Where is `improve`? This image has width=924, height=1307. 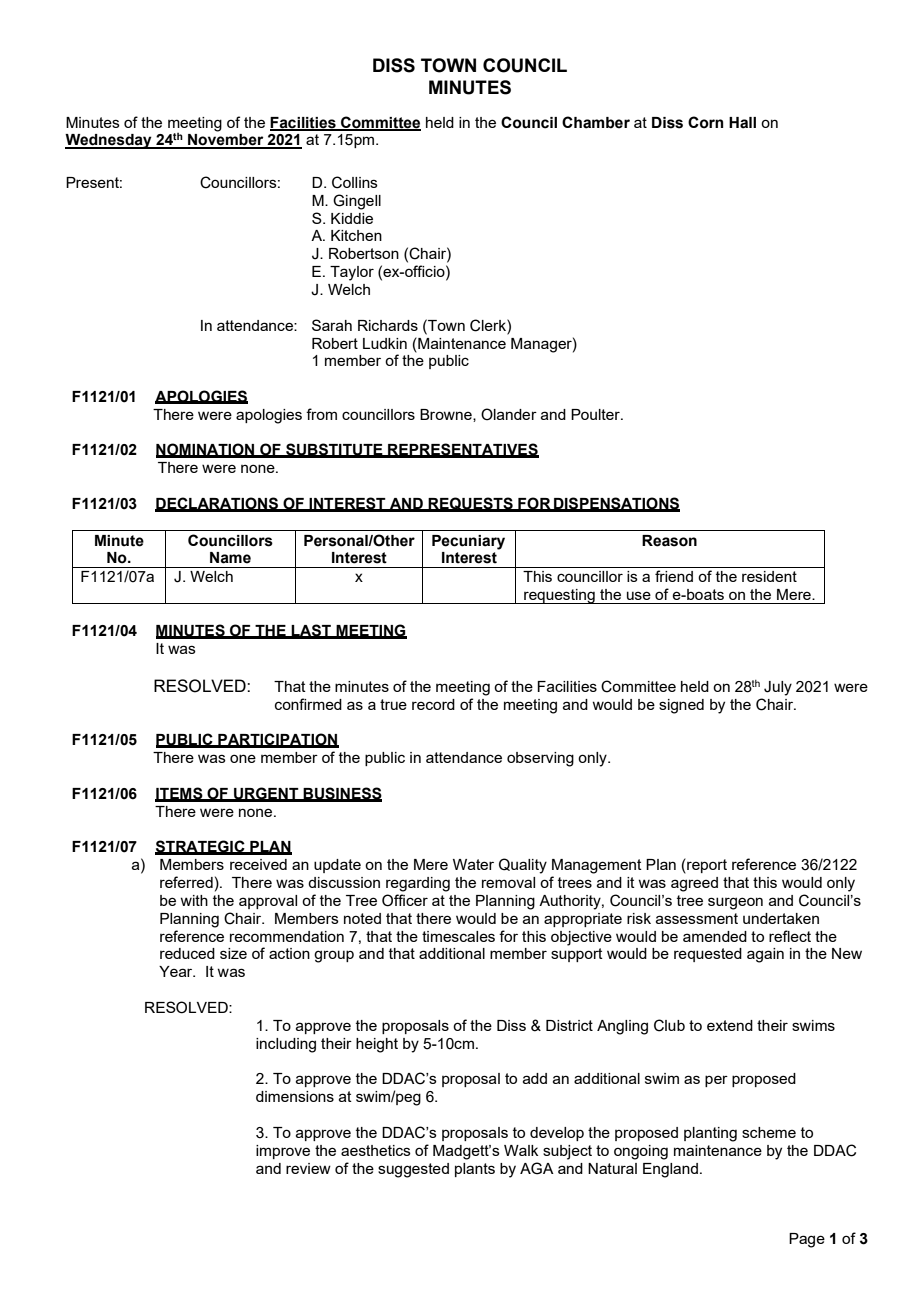
improve is located at coordinates (283, 1152).
